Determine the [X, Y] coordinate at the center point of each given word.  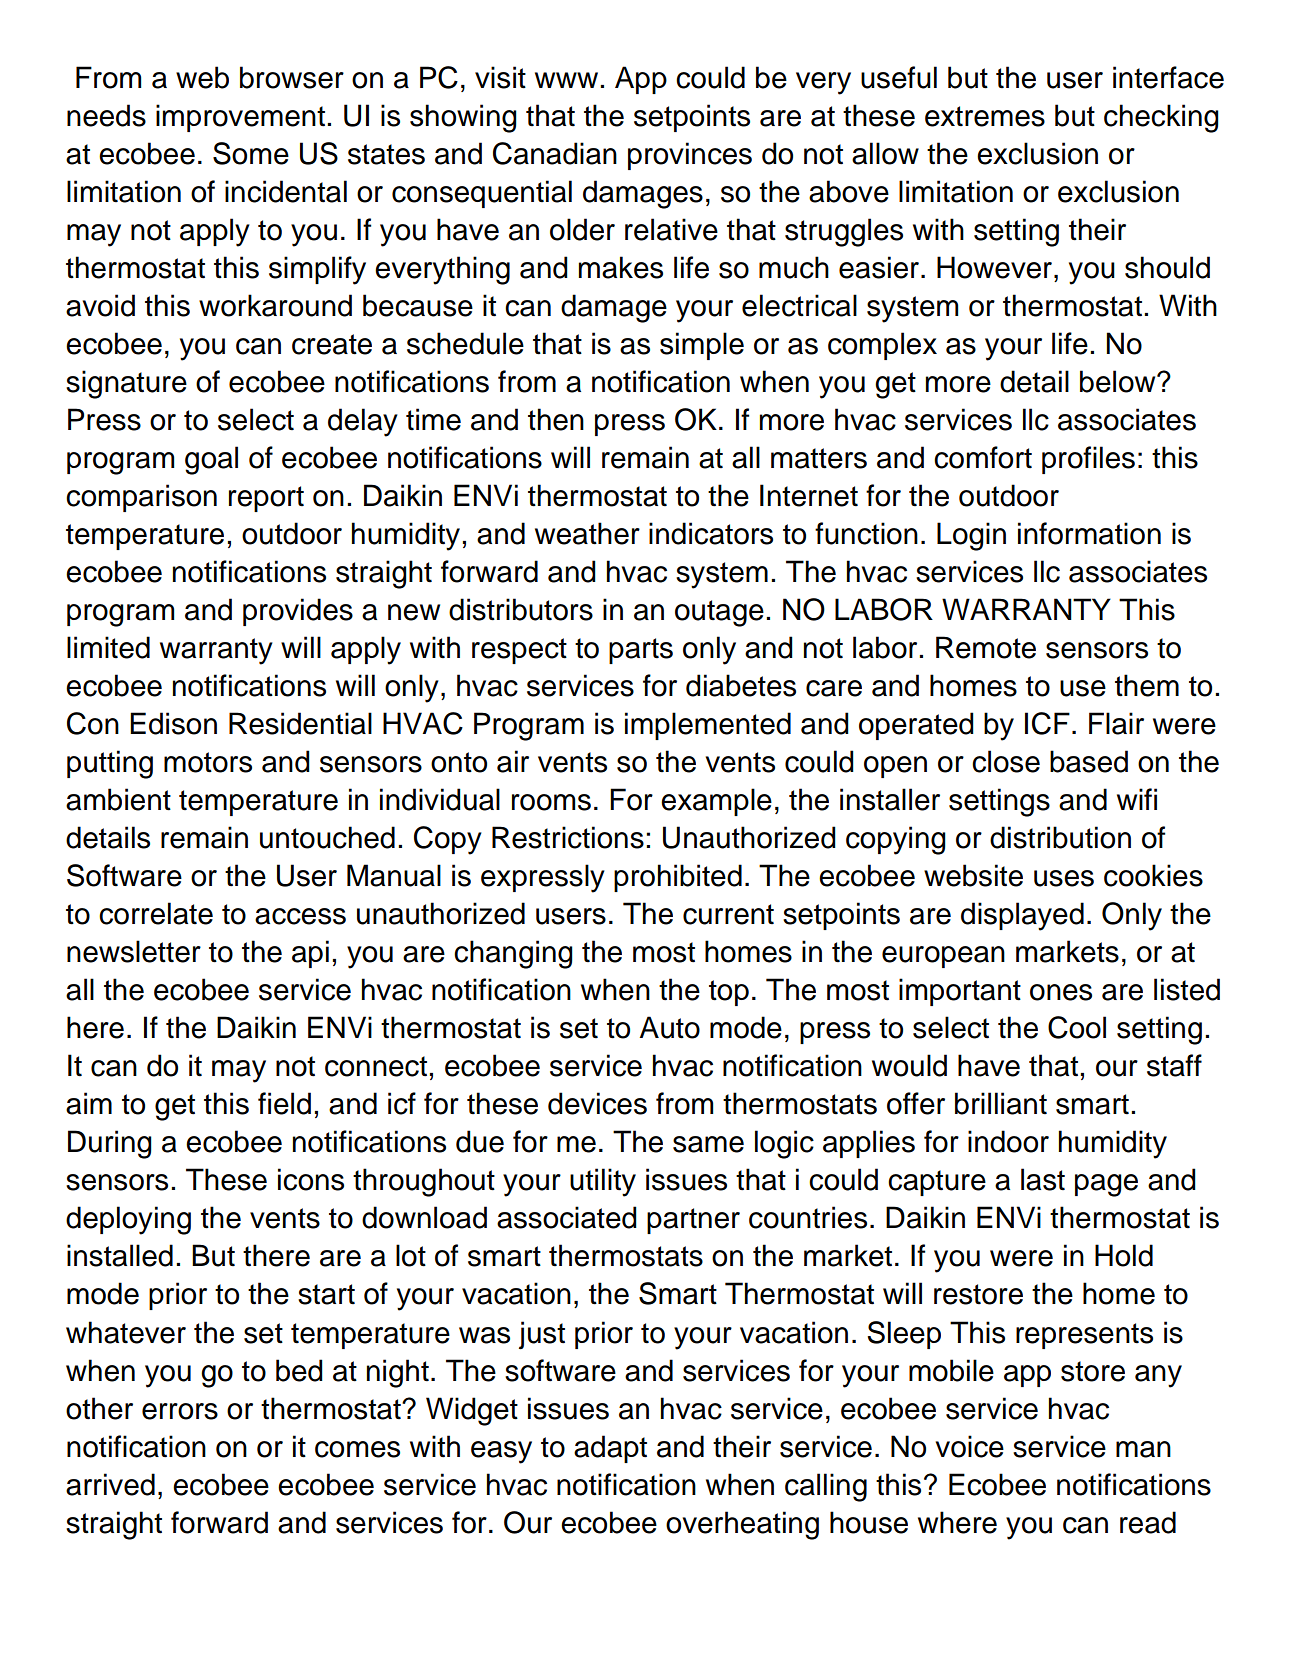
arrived [110, 1484]
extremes [985, 116]
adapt [610, 1449]
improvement [240, 118]
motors [208, 762]
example [716, 802]
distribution [1060, 837]
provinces [690, 156]
